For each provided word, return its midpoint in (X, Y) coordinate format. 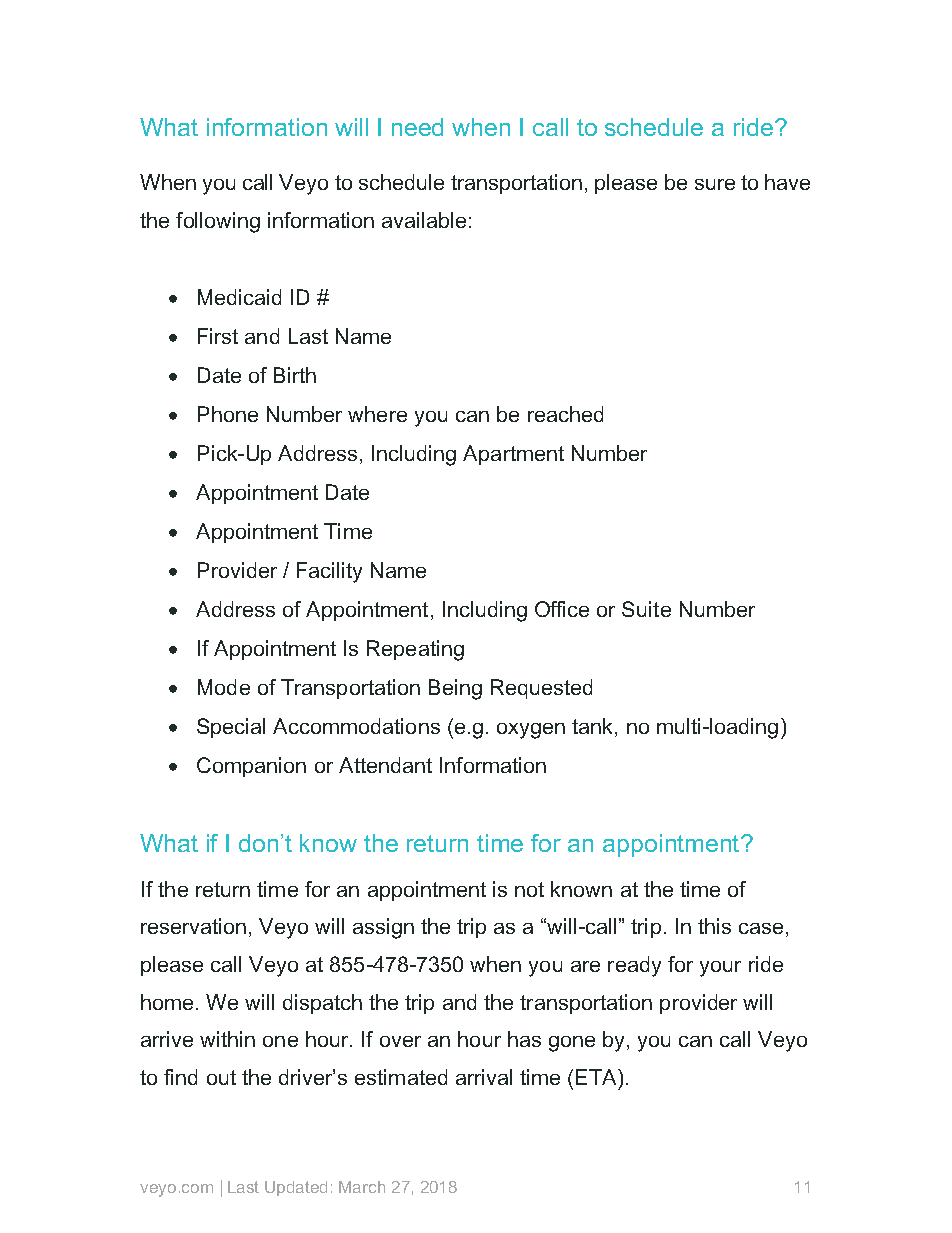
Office (562, 609)
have (787, 182)
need (417, 127)
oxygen (531, 731)
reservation (193, 926)
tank (594, 727)
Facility (329, 572)
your (720, 969)
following (218, 222)
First (218, 336)
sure (715, 184)
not (529, 889)
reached (565, 414)
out (221, 1077)
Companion (251, 767)
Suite (646, 609)
